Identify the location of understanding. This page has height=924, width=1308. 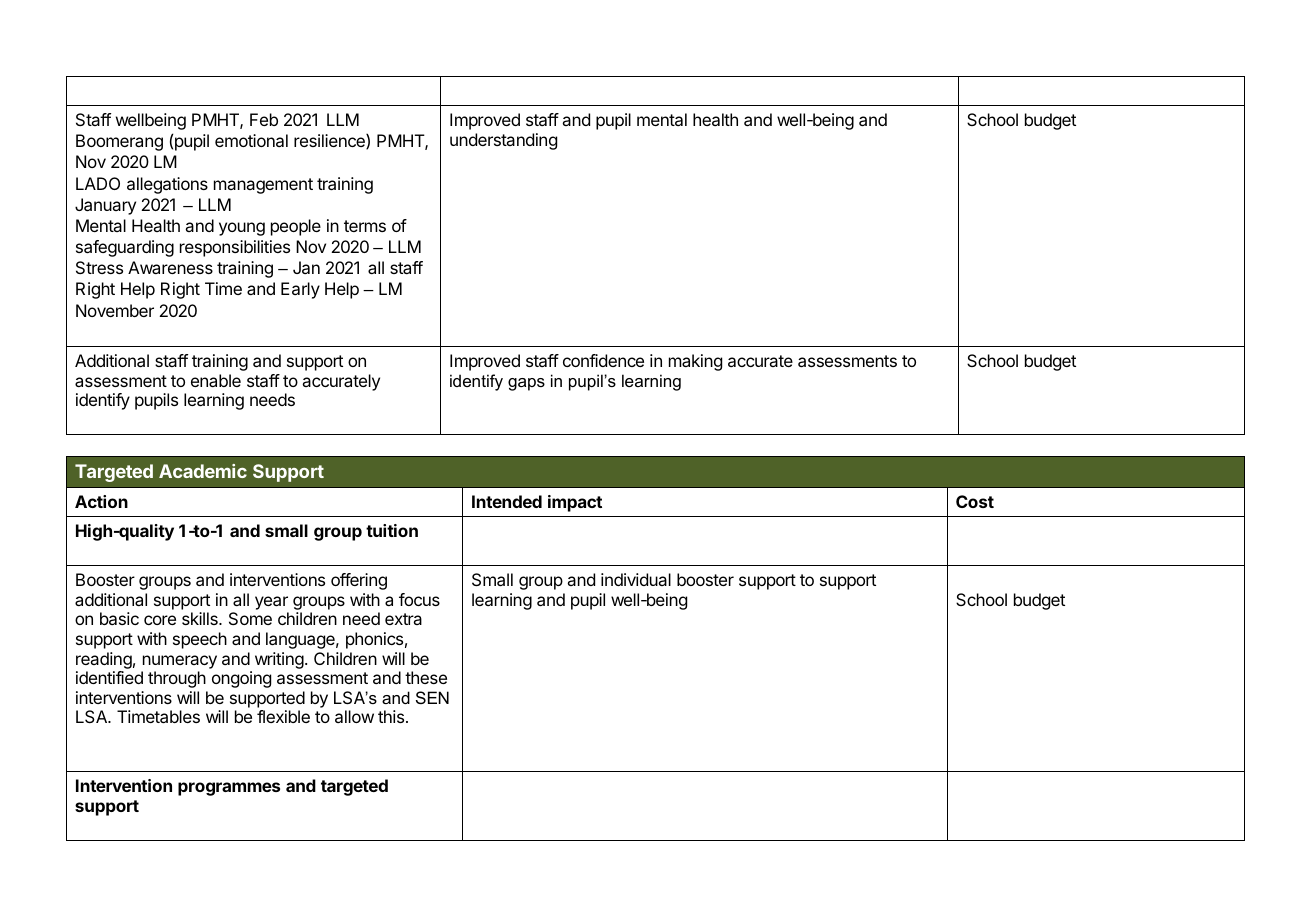
(503, 141).
